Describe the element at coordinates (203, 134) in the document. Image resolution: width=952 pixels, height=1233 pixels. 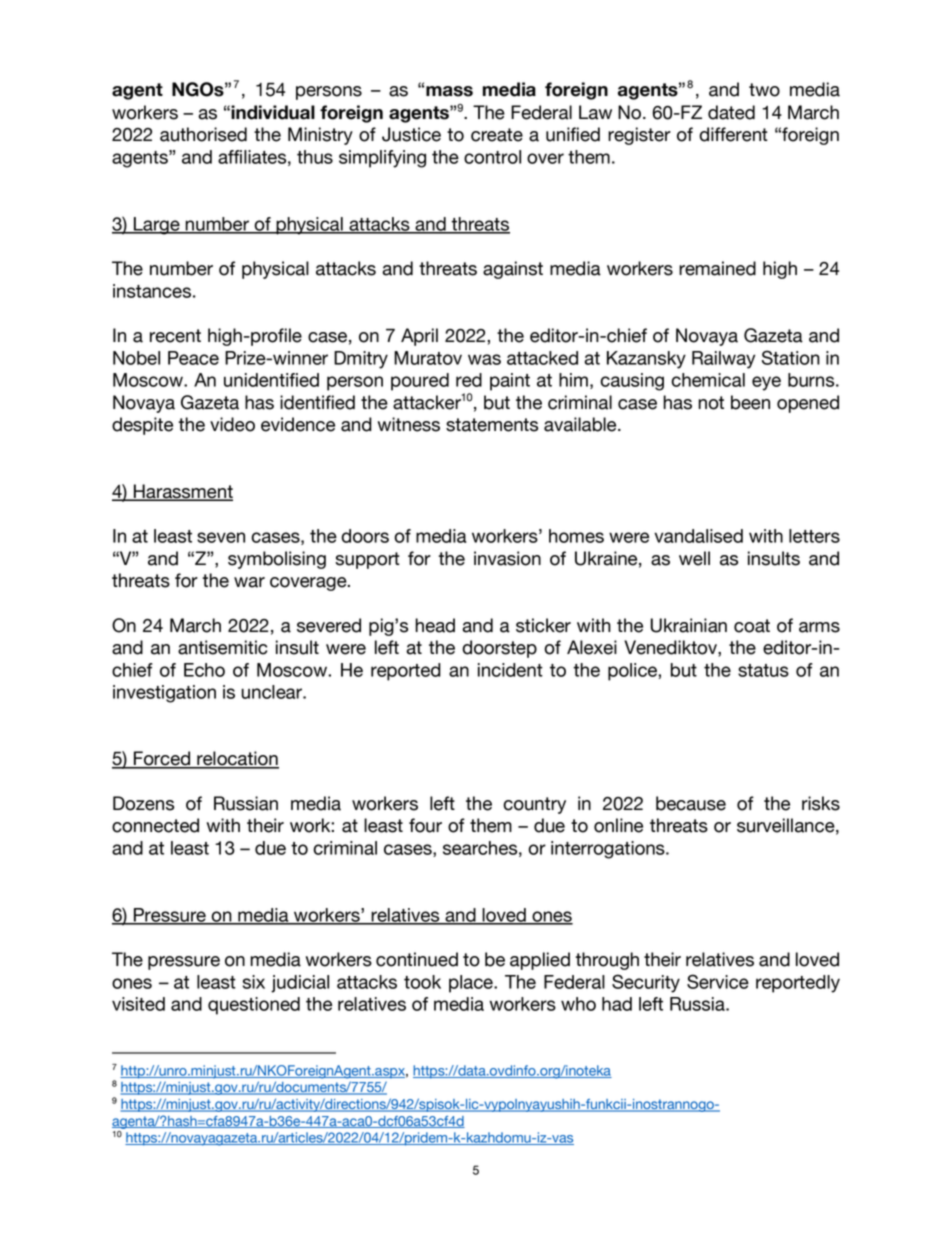
I see `authorised` at that location.
